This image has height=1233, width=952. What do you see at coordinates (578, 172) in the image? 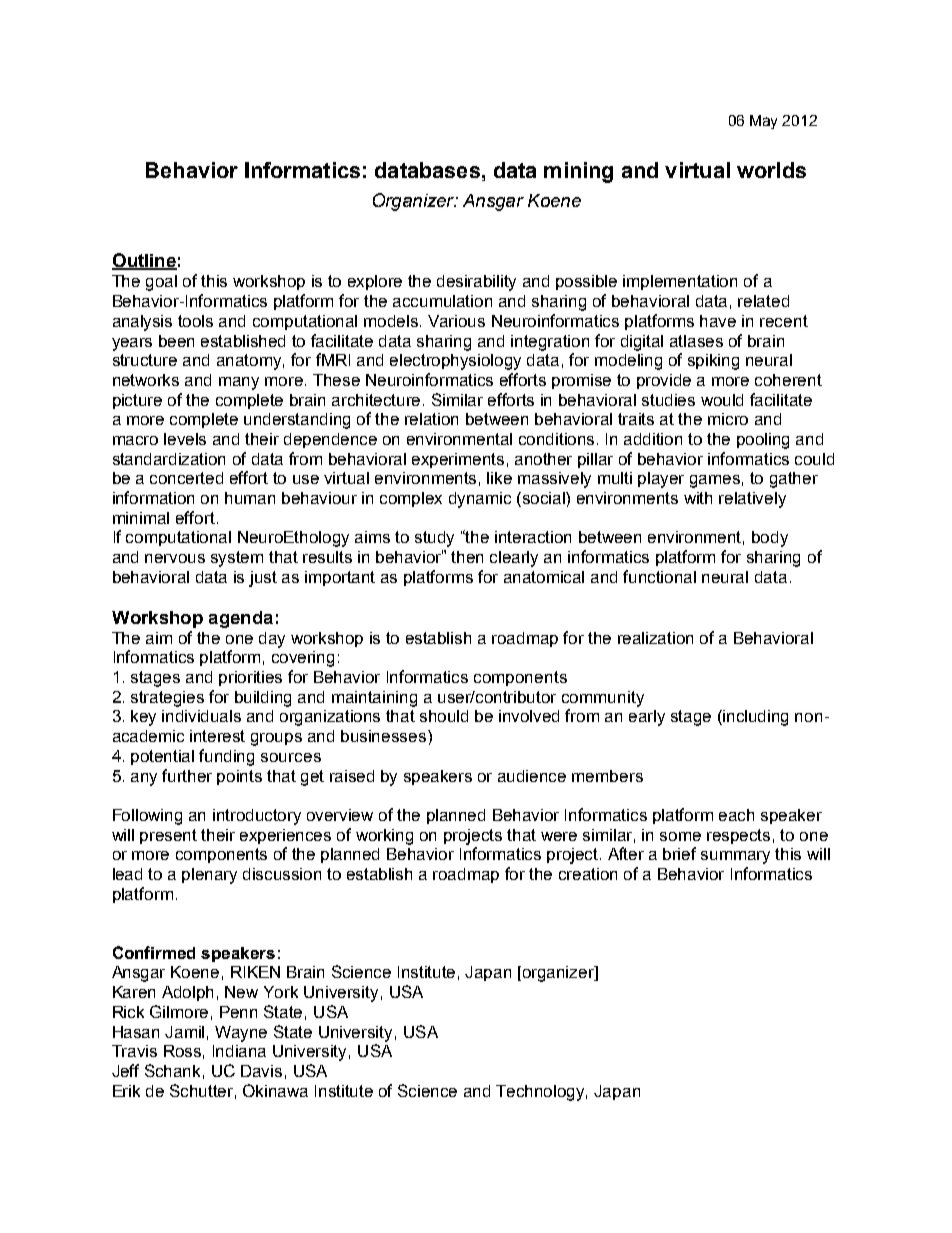
I see `mining` at bounding box center [578, 172].
